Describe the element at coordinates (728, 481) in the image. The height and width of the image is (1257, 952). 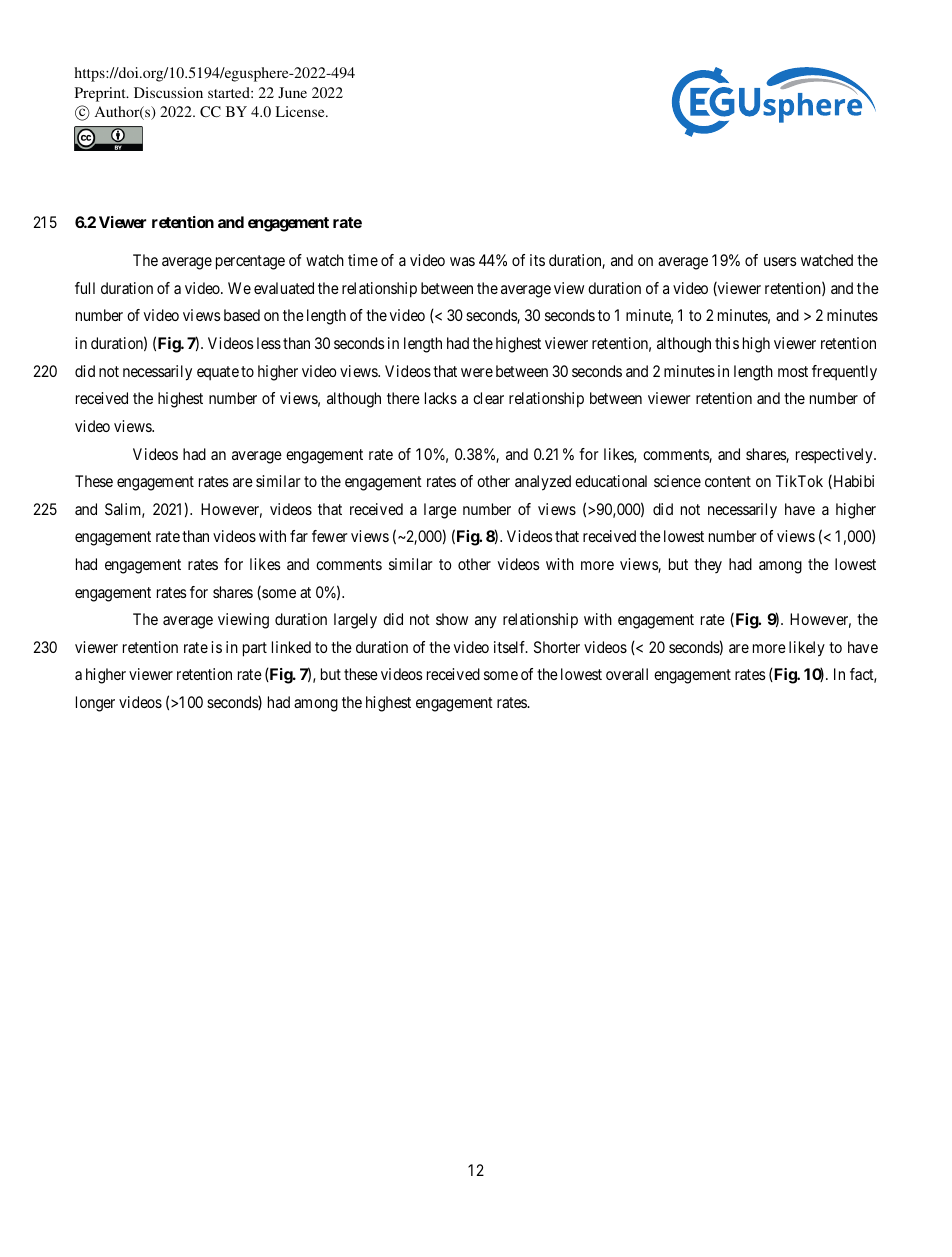
I see `content` at that location.
